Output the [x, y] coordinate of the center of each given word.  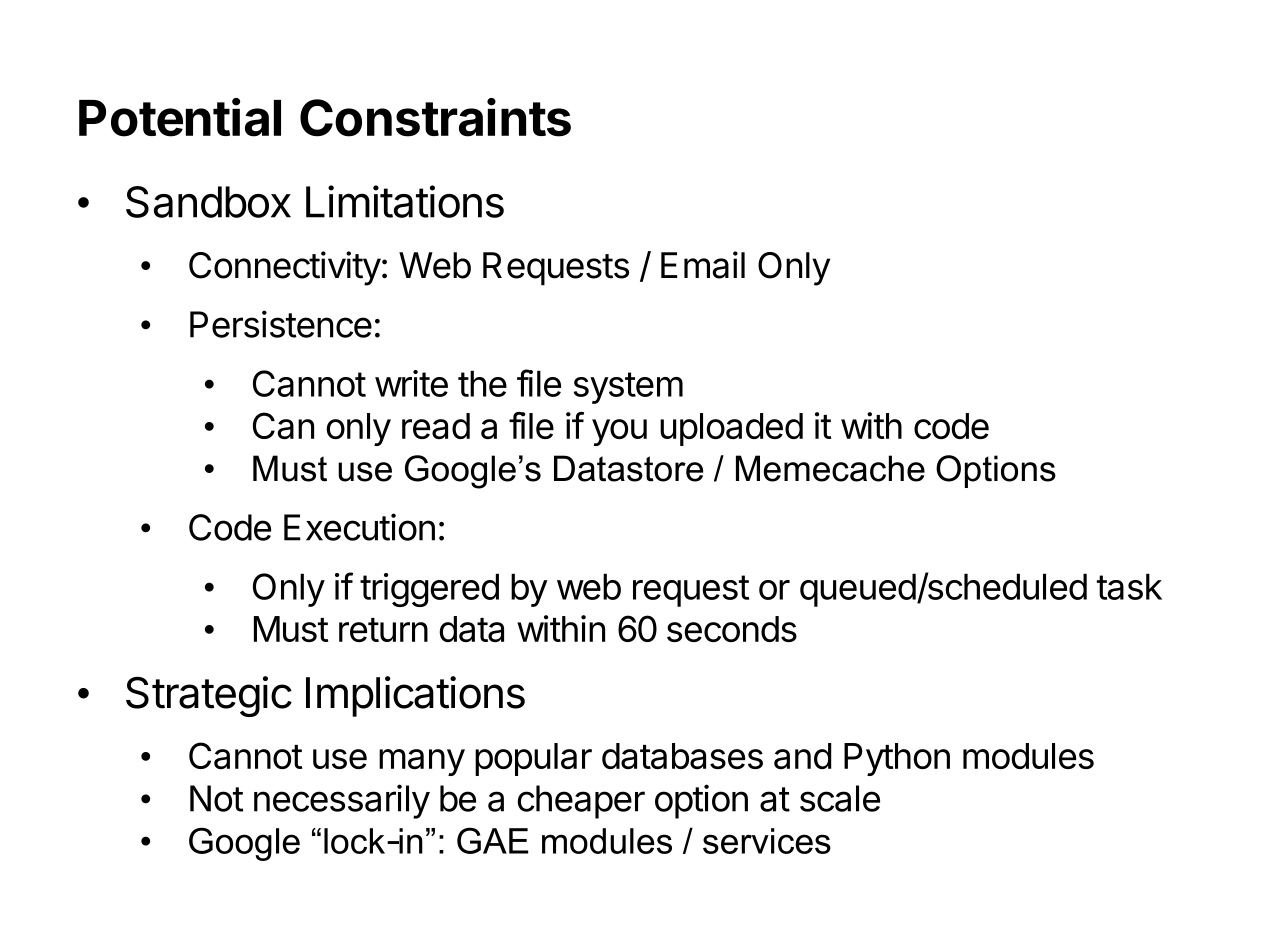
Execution [359, 527]
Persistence [281, 324]
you [619, 432]
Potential [180, 117]
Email [703, 265]
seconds [732, 629]
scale [840, 798]
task [1129, 586]
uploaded [731, 429]
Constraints [435, 117]
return [383, 630]
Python [897, 759]
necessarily [342, 801]
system [628, 388]
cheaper [581, 802]
